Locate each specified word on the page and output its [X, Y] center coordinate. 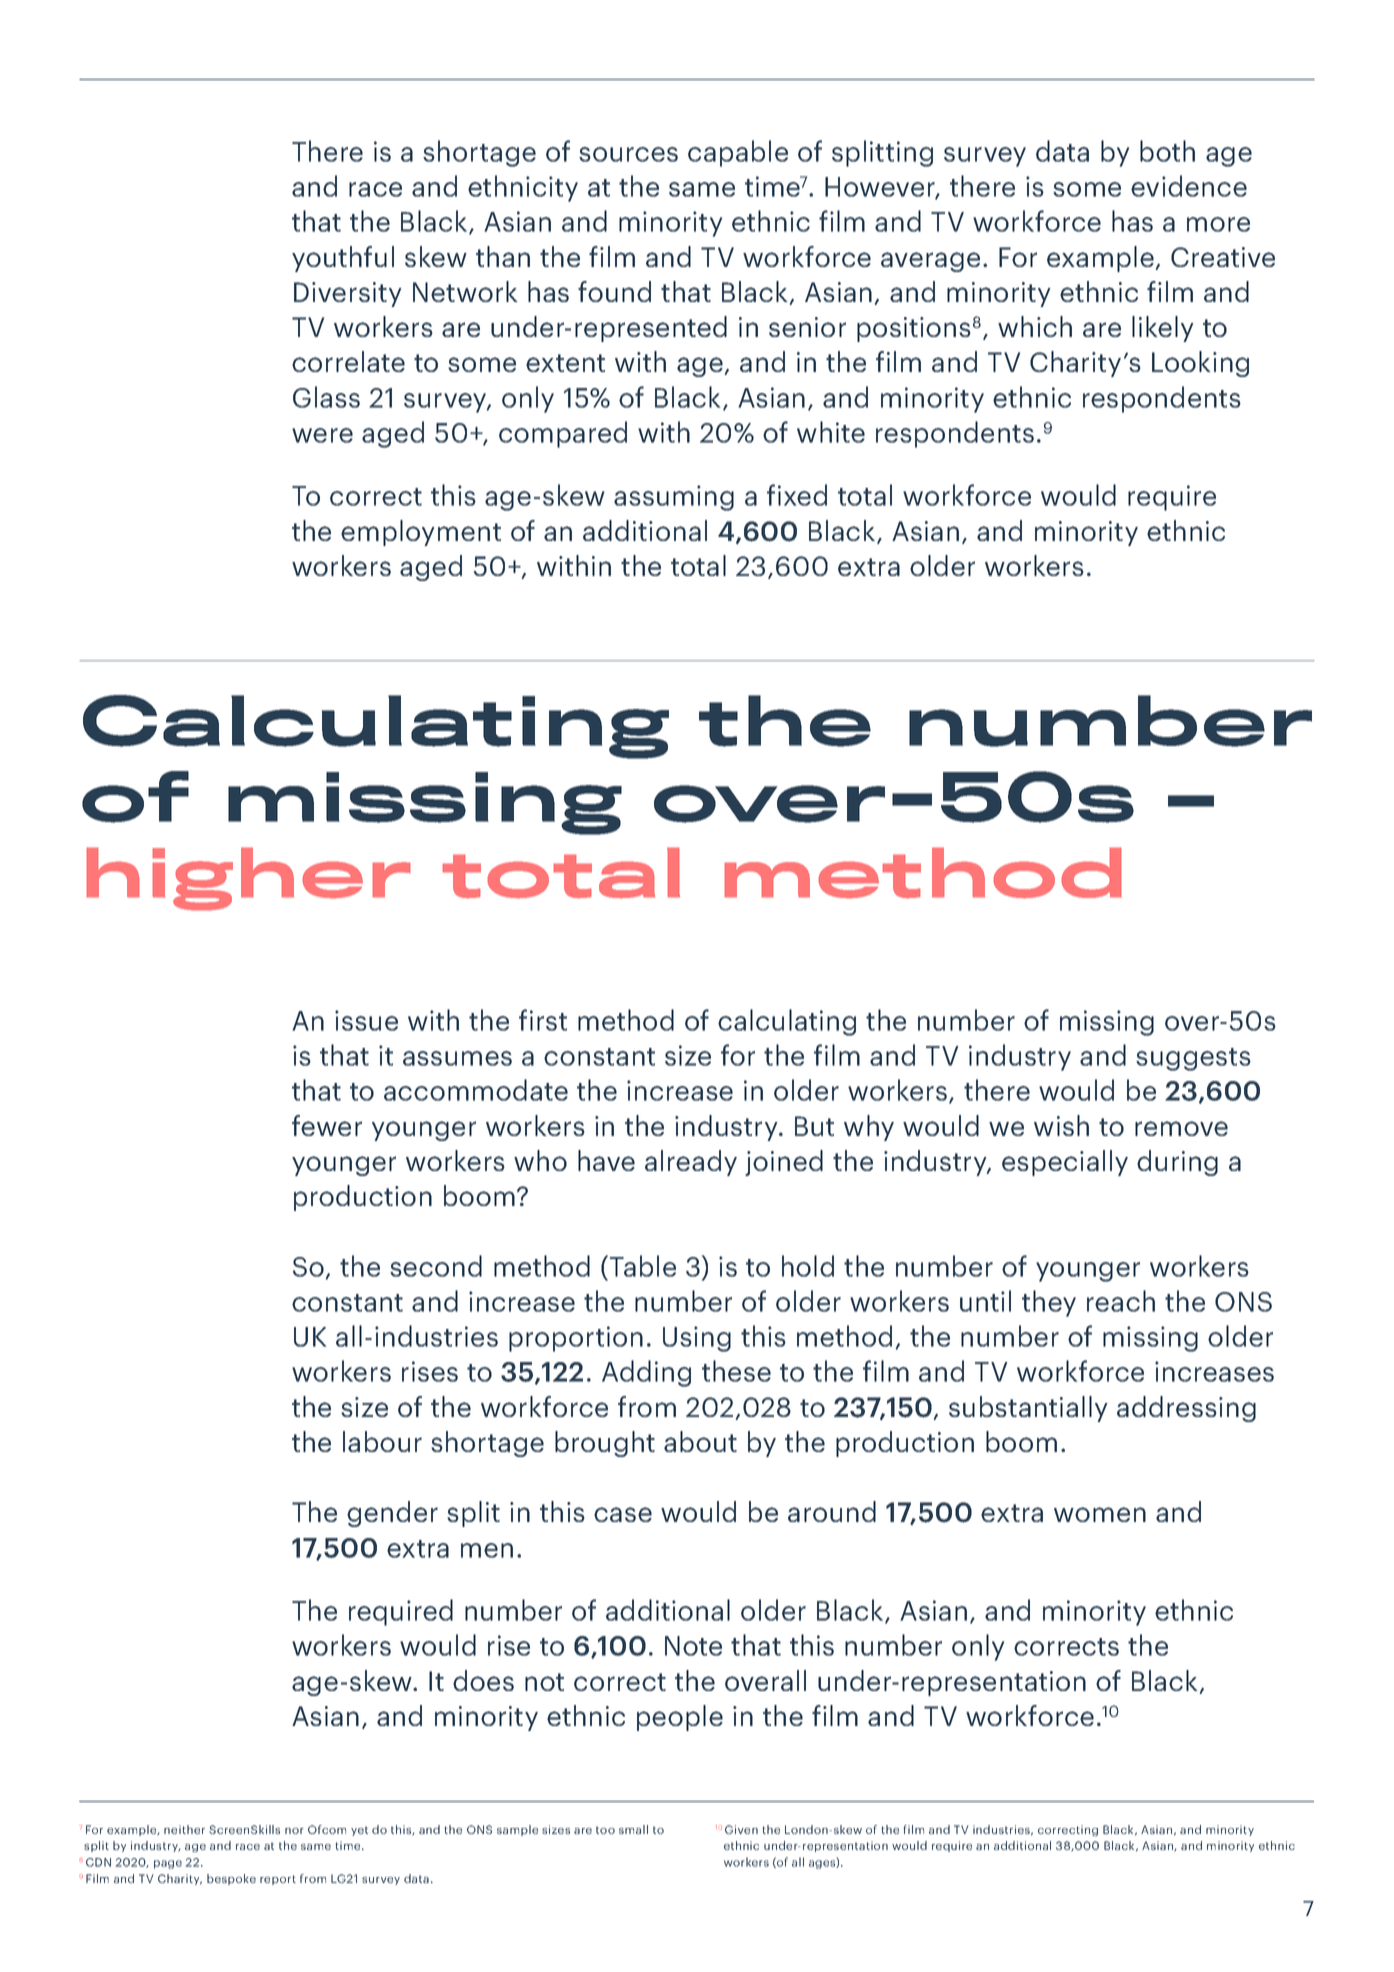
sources [628, 154]
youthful [343, 259]
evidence [1189, 186]
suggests [1193, 1059]
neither [184, 1829]
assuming [674, 498]
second [436, 1266]
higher [248, 878]
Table [643, 1266]
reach [1121, 1301]
